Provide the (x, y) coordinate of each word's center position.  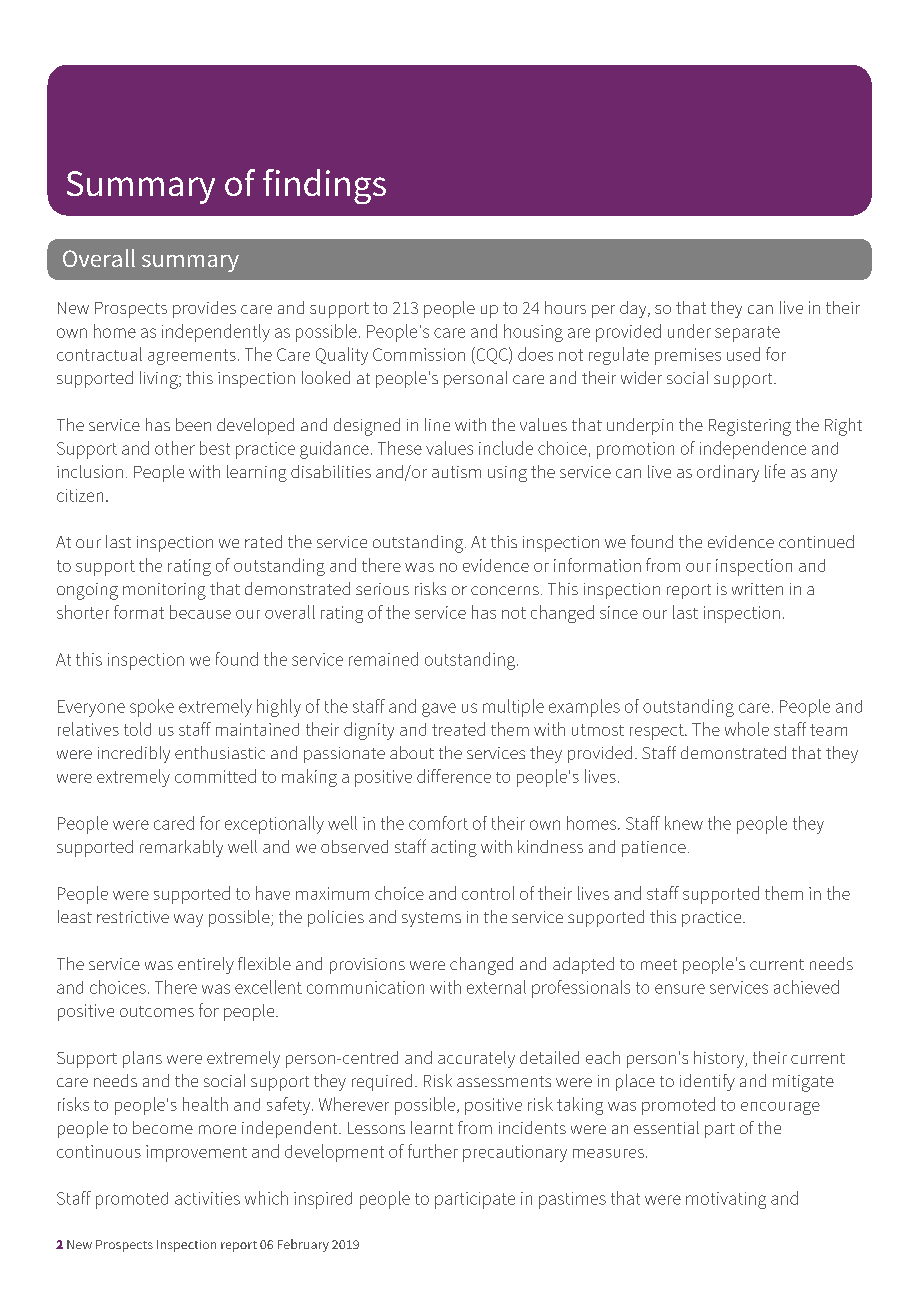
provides (204, 309)
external (496, 987)
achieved (806, 987)
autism (456, 472)
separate (747, 334)
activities (207, 1198)
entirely (206, 965)
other (175, 448)
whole (747, 729)
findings (324, 186)
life (775, 471)
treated (458, 729)
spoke (152, 708)
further (433, 1151)
